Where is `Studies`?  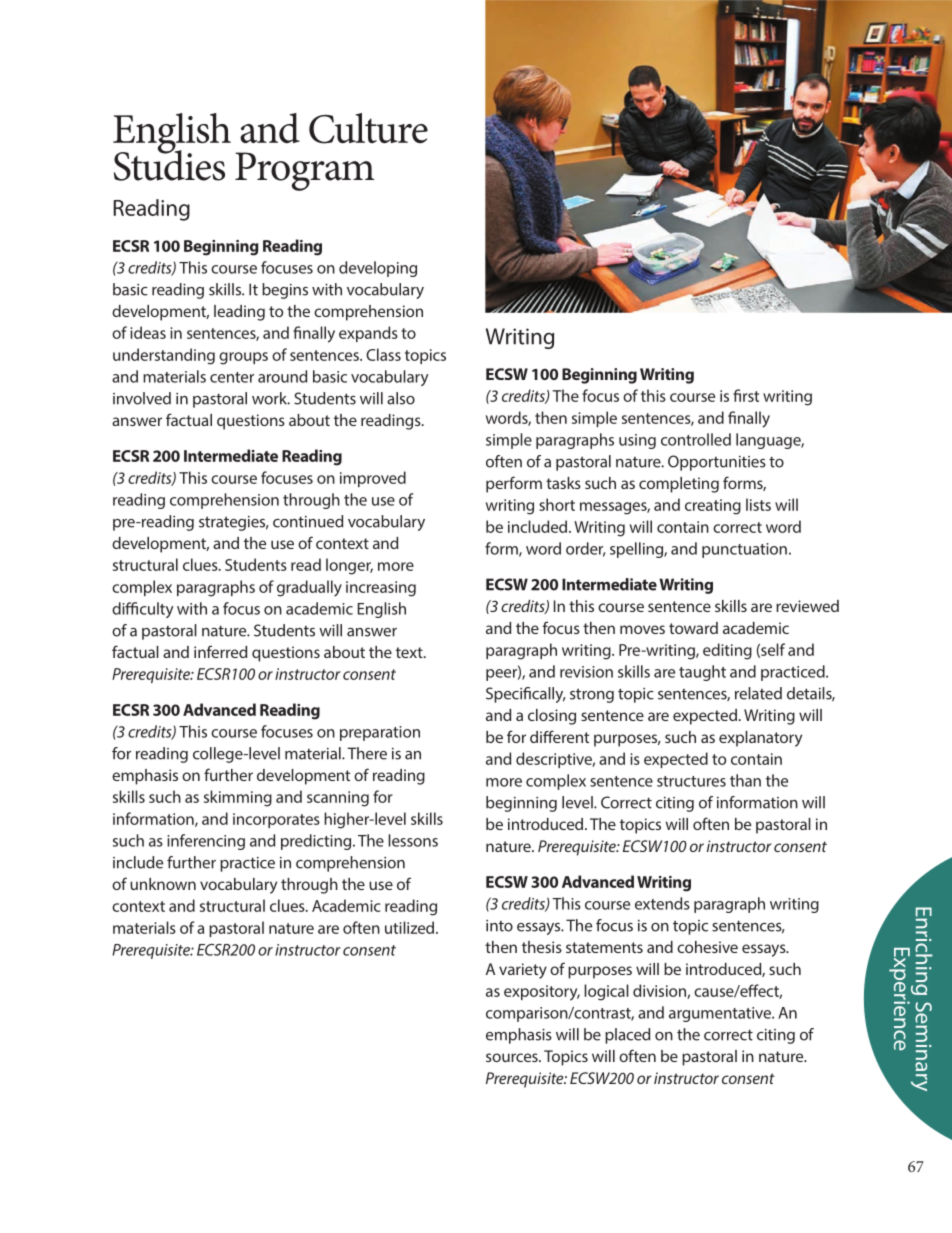 Studies is located at coordinates (169, 164).
